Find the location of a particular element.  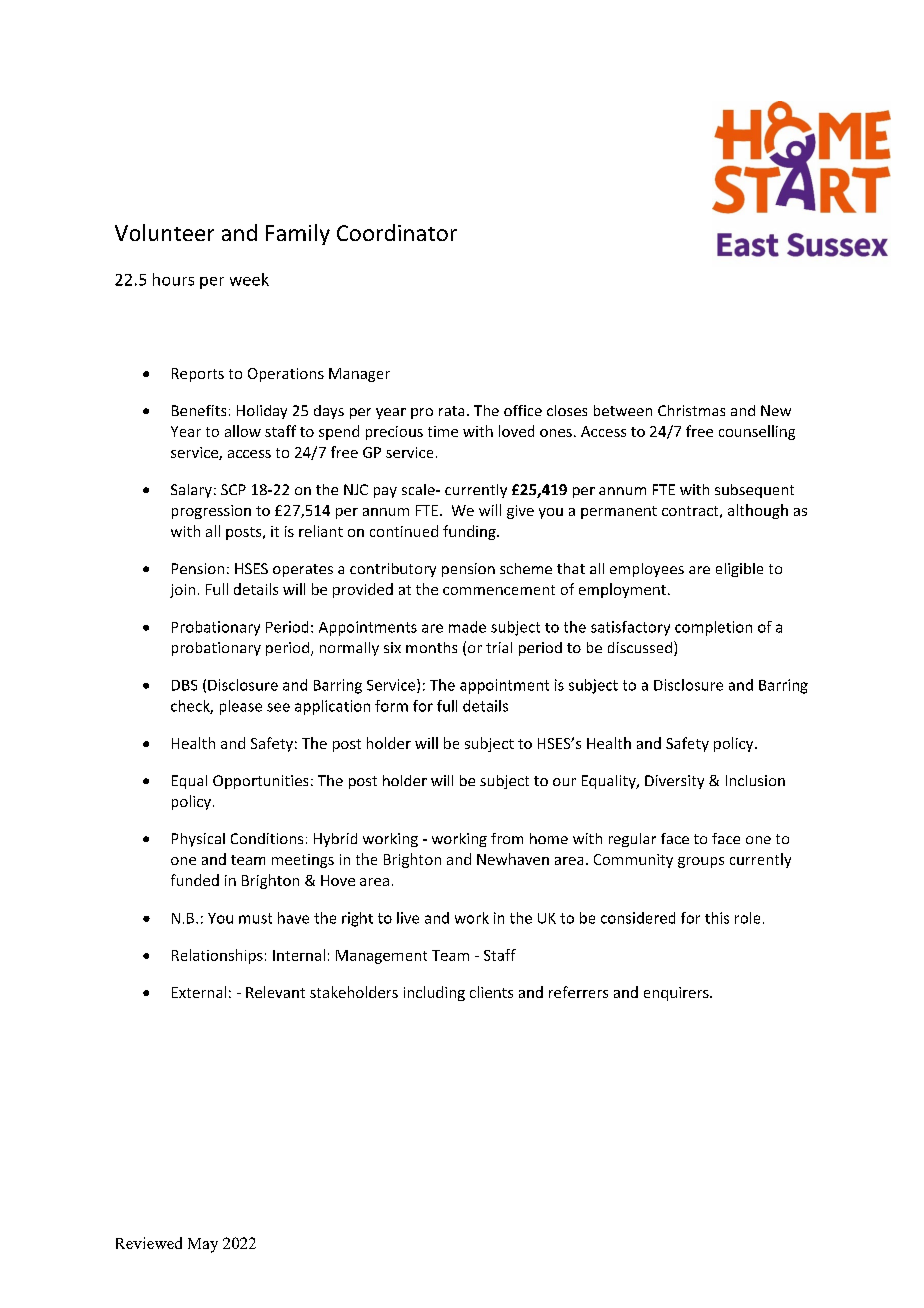

permanent is located at coordinates (619, 512).
